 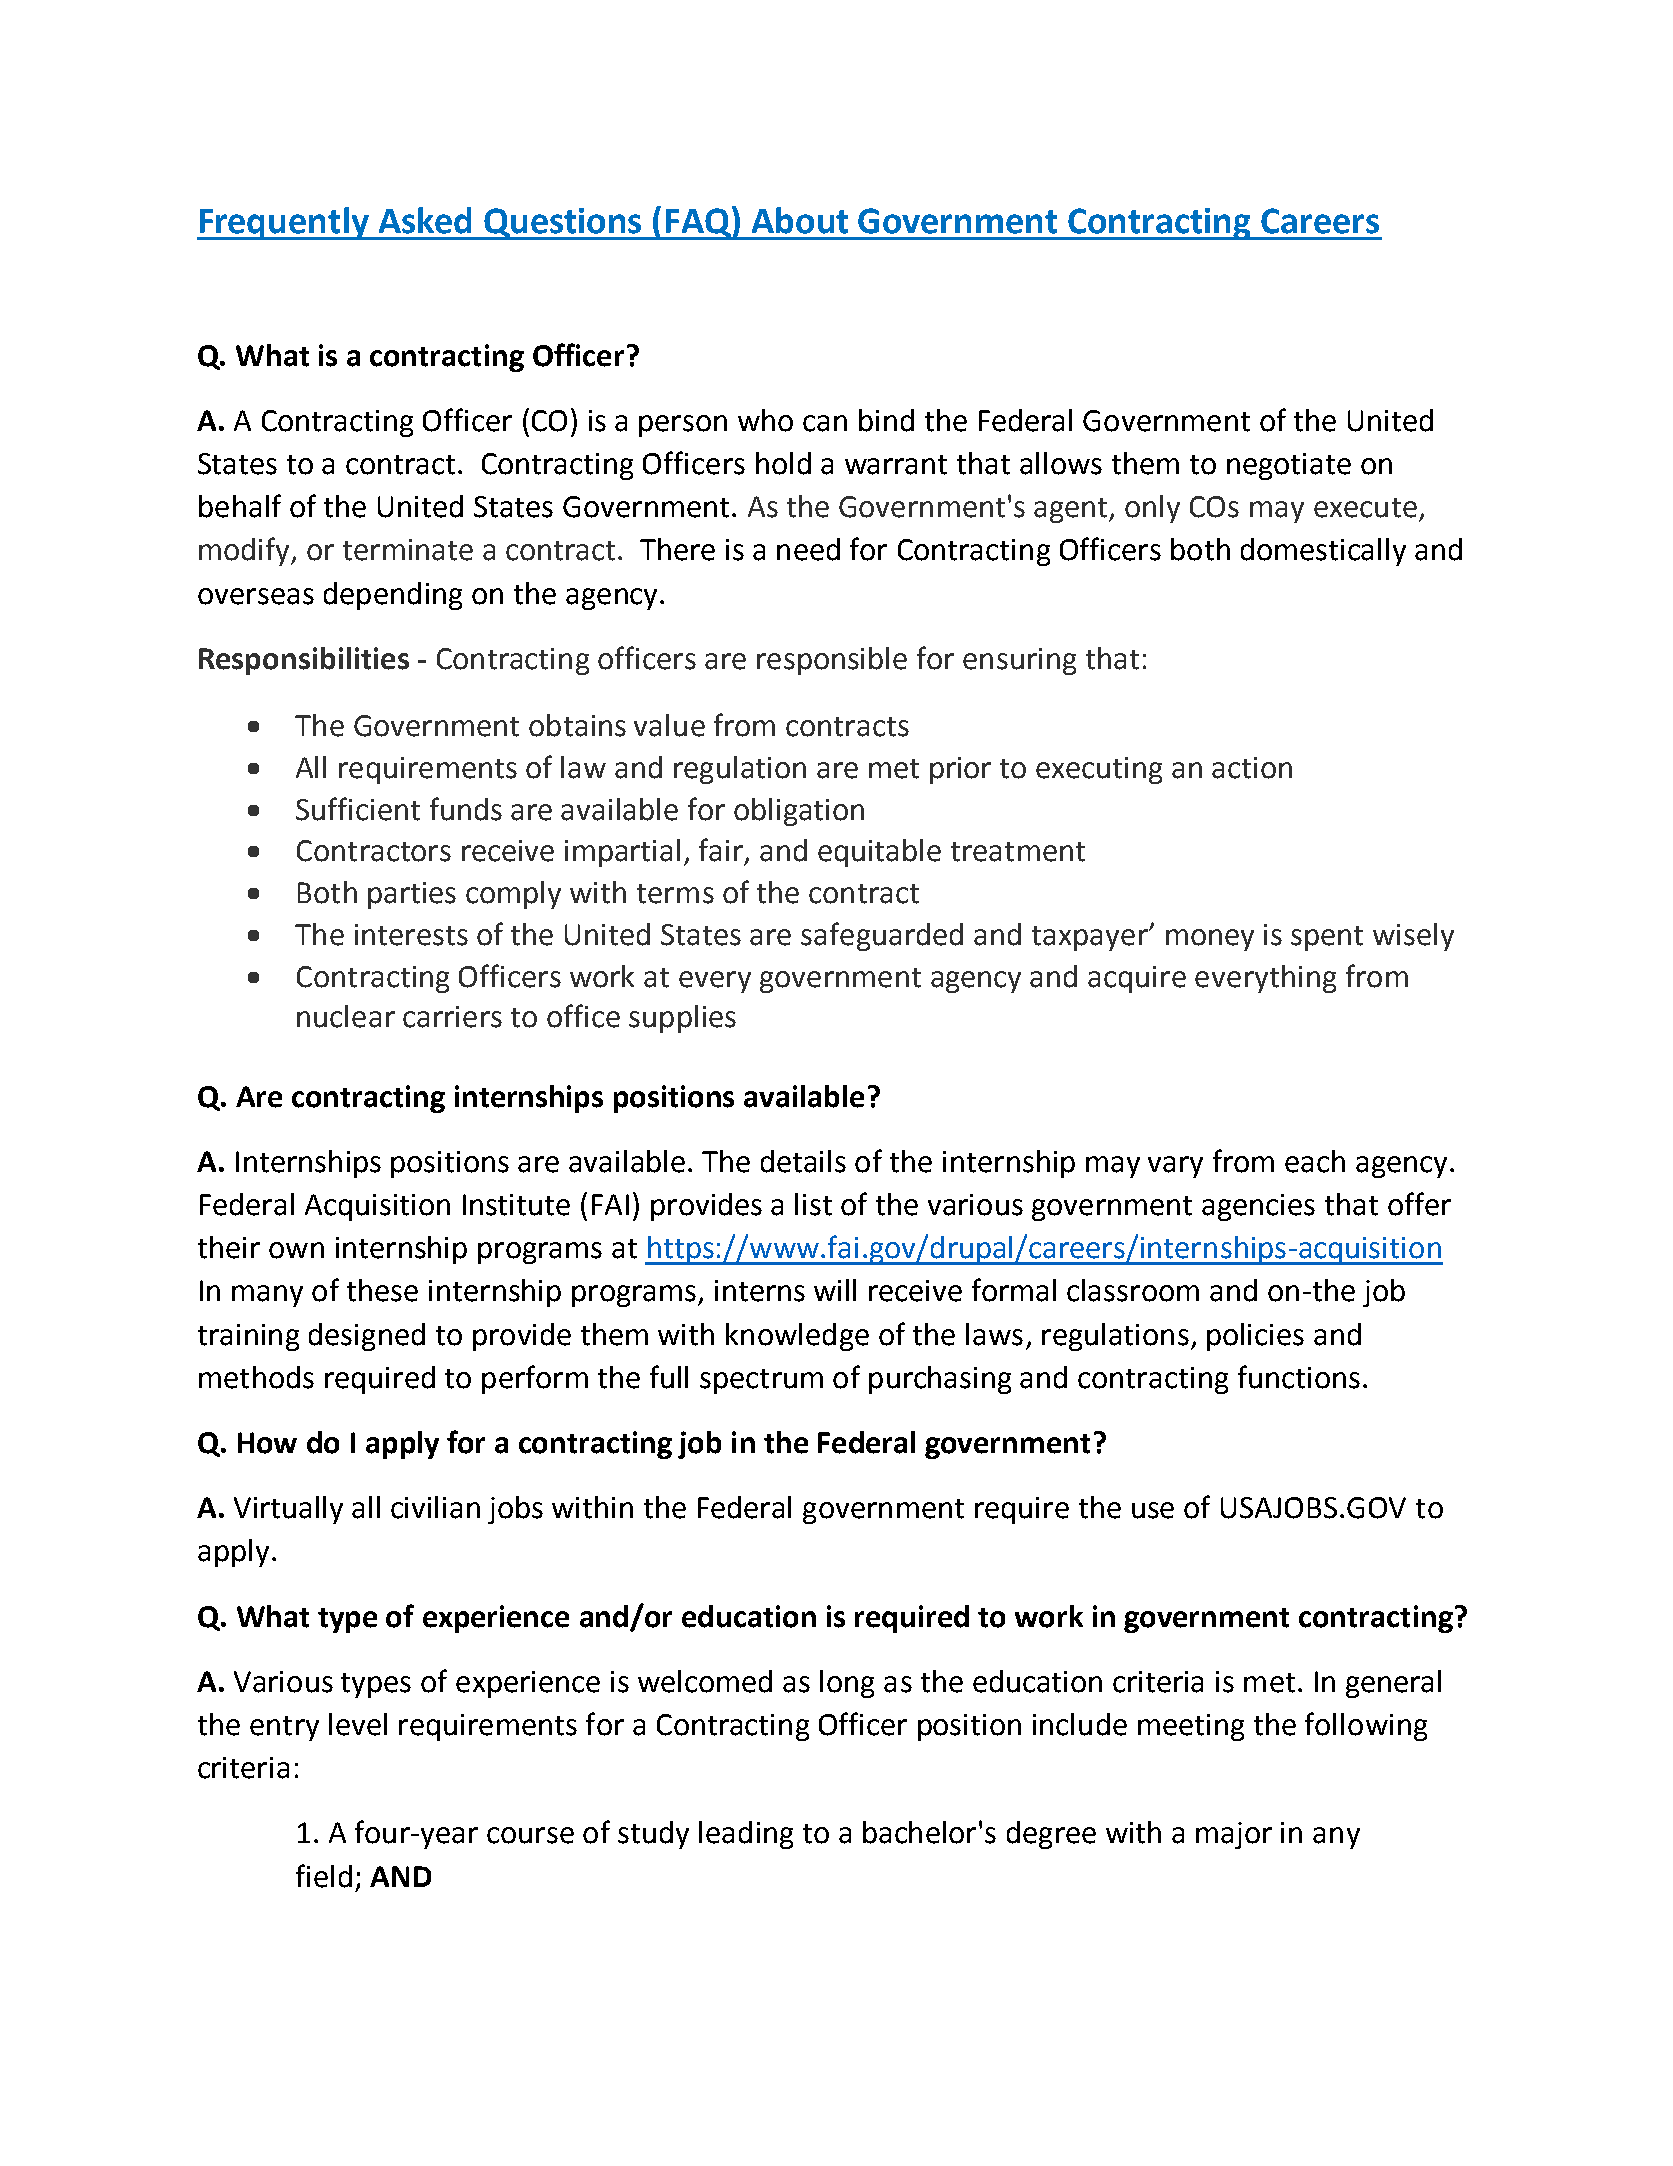 What do you see at coordinates (1255, 1337) in the screenshot?
I see `policies` at bounding box center [1255, 1337].
